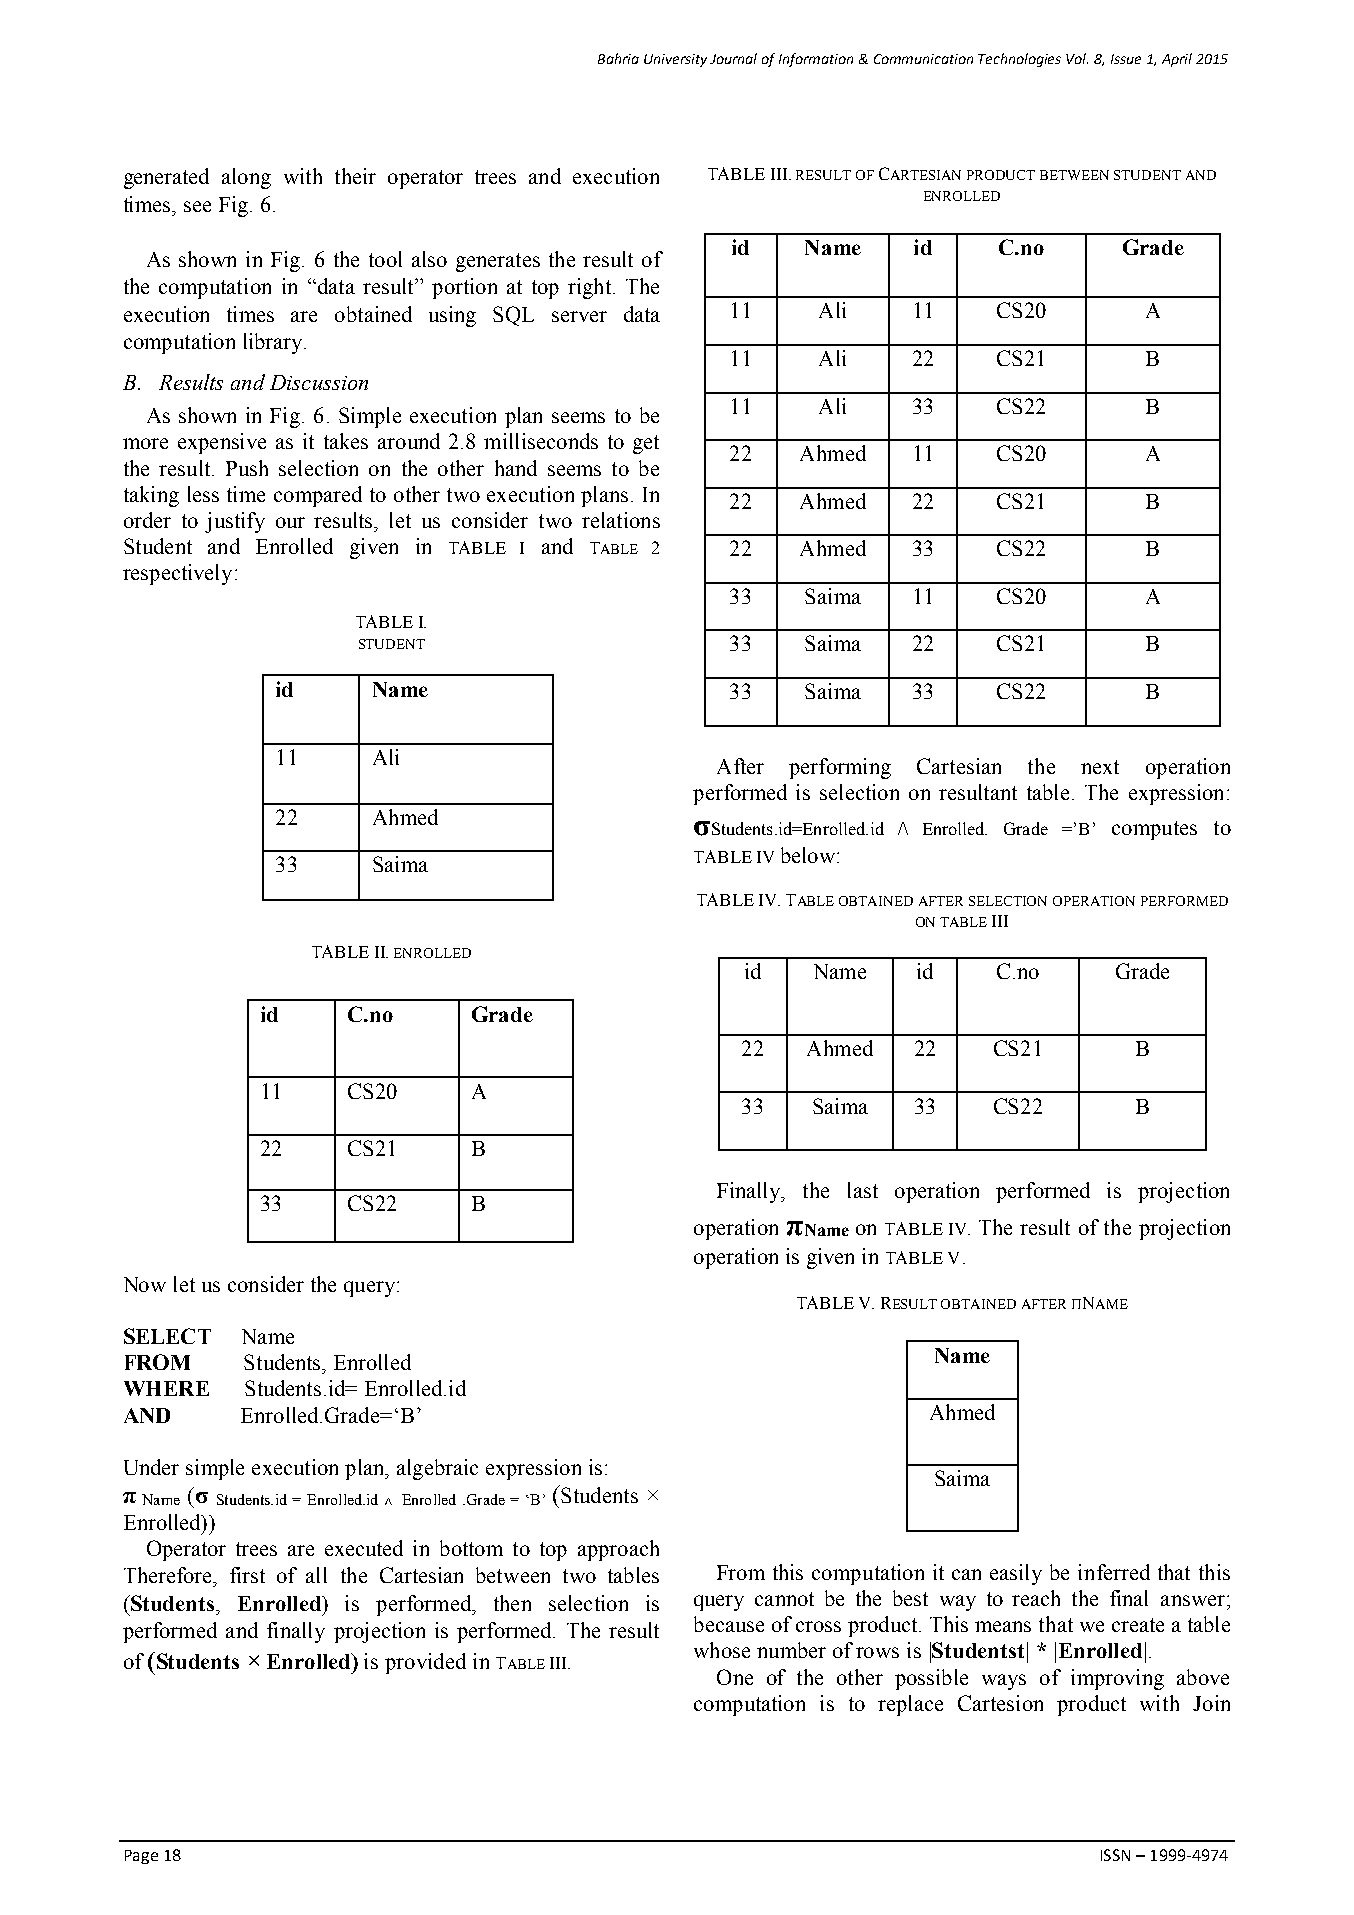  Describe the element at coordinates (735, 1677) in the screenshot. I see `One` at that location.
